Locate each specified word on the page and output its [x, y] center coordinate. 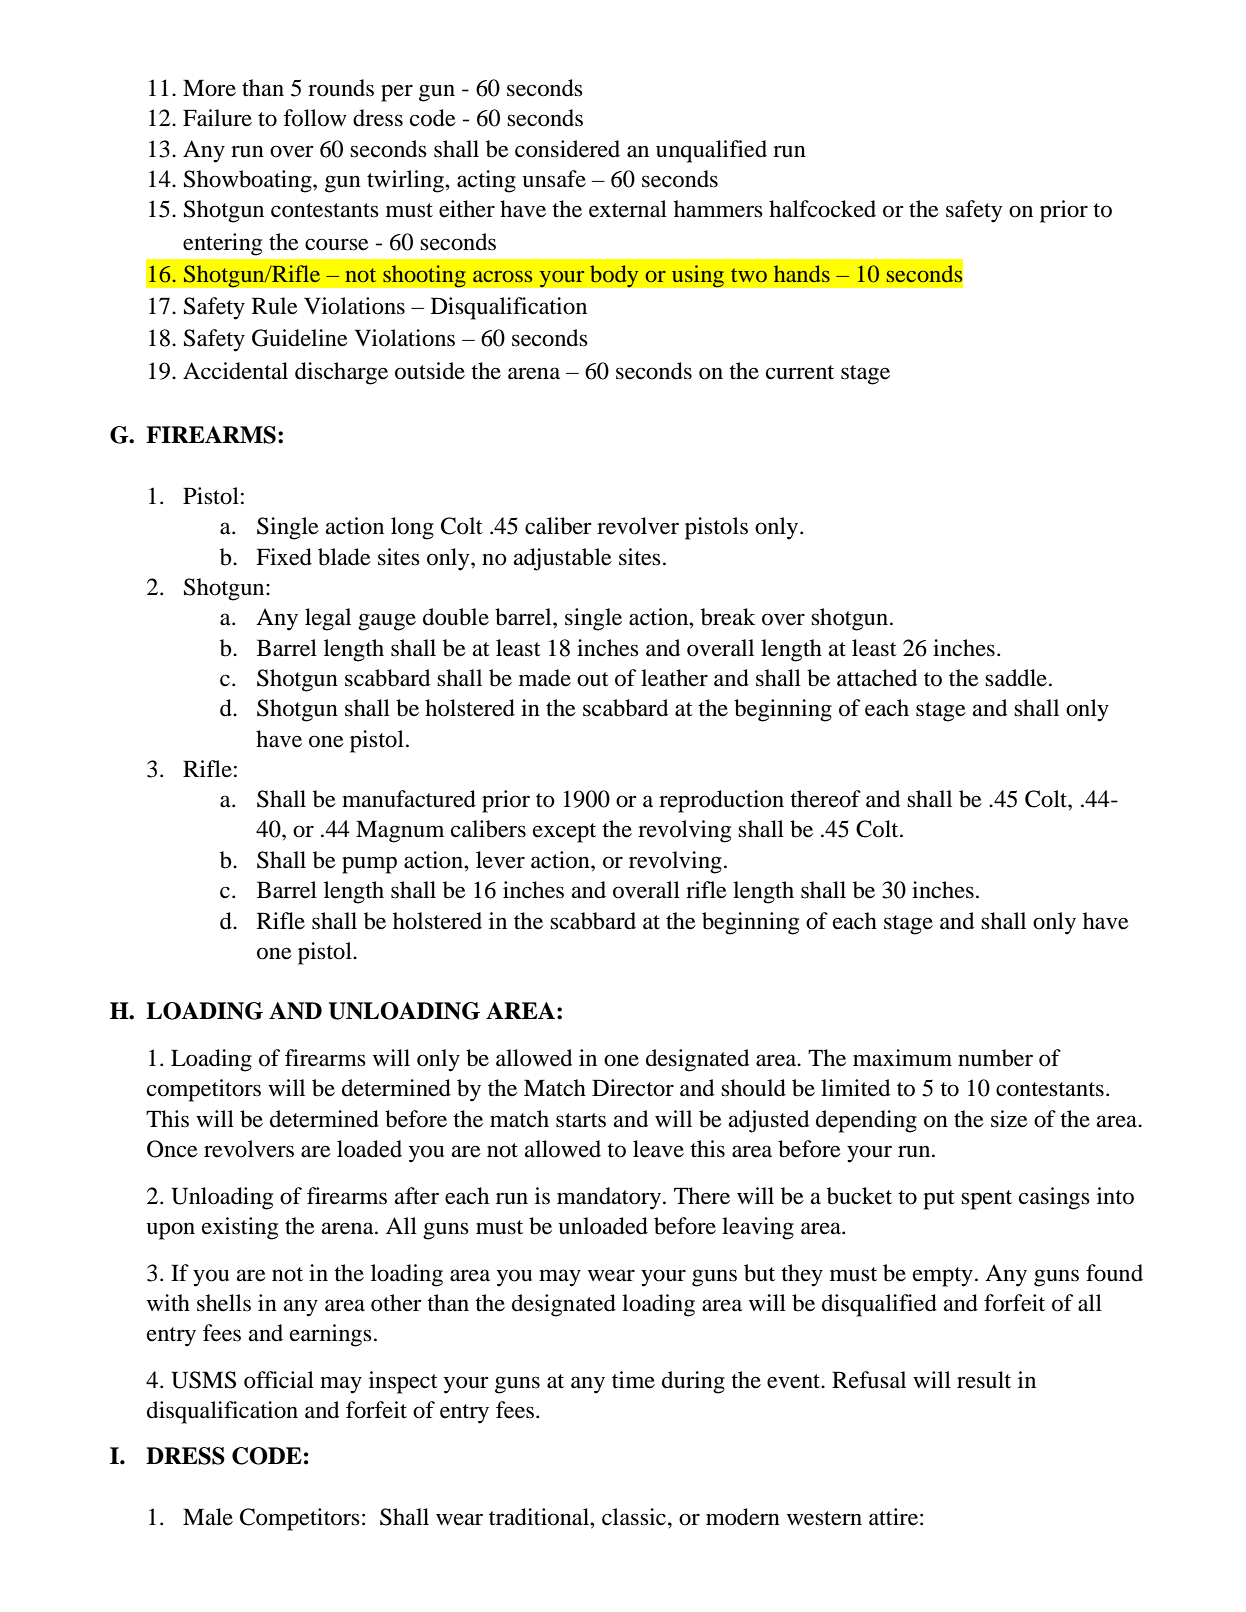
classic [635, 1517]
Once [172, 1149]
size [1009, 1119]
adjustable [563, 559]
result [984, 1380]
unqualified [711, 151]
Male [208, 1517]
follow [315, 118]
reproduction [721, 801]
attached [877, 678]
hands [802, 273]
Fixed [284, 557]
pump [369, 865]
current [800, 372]
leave [658, 1149]
